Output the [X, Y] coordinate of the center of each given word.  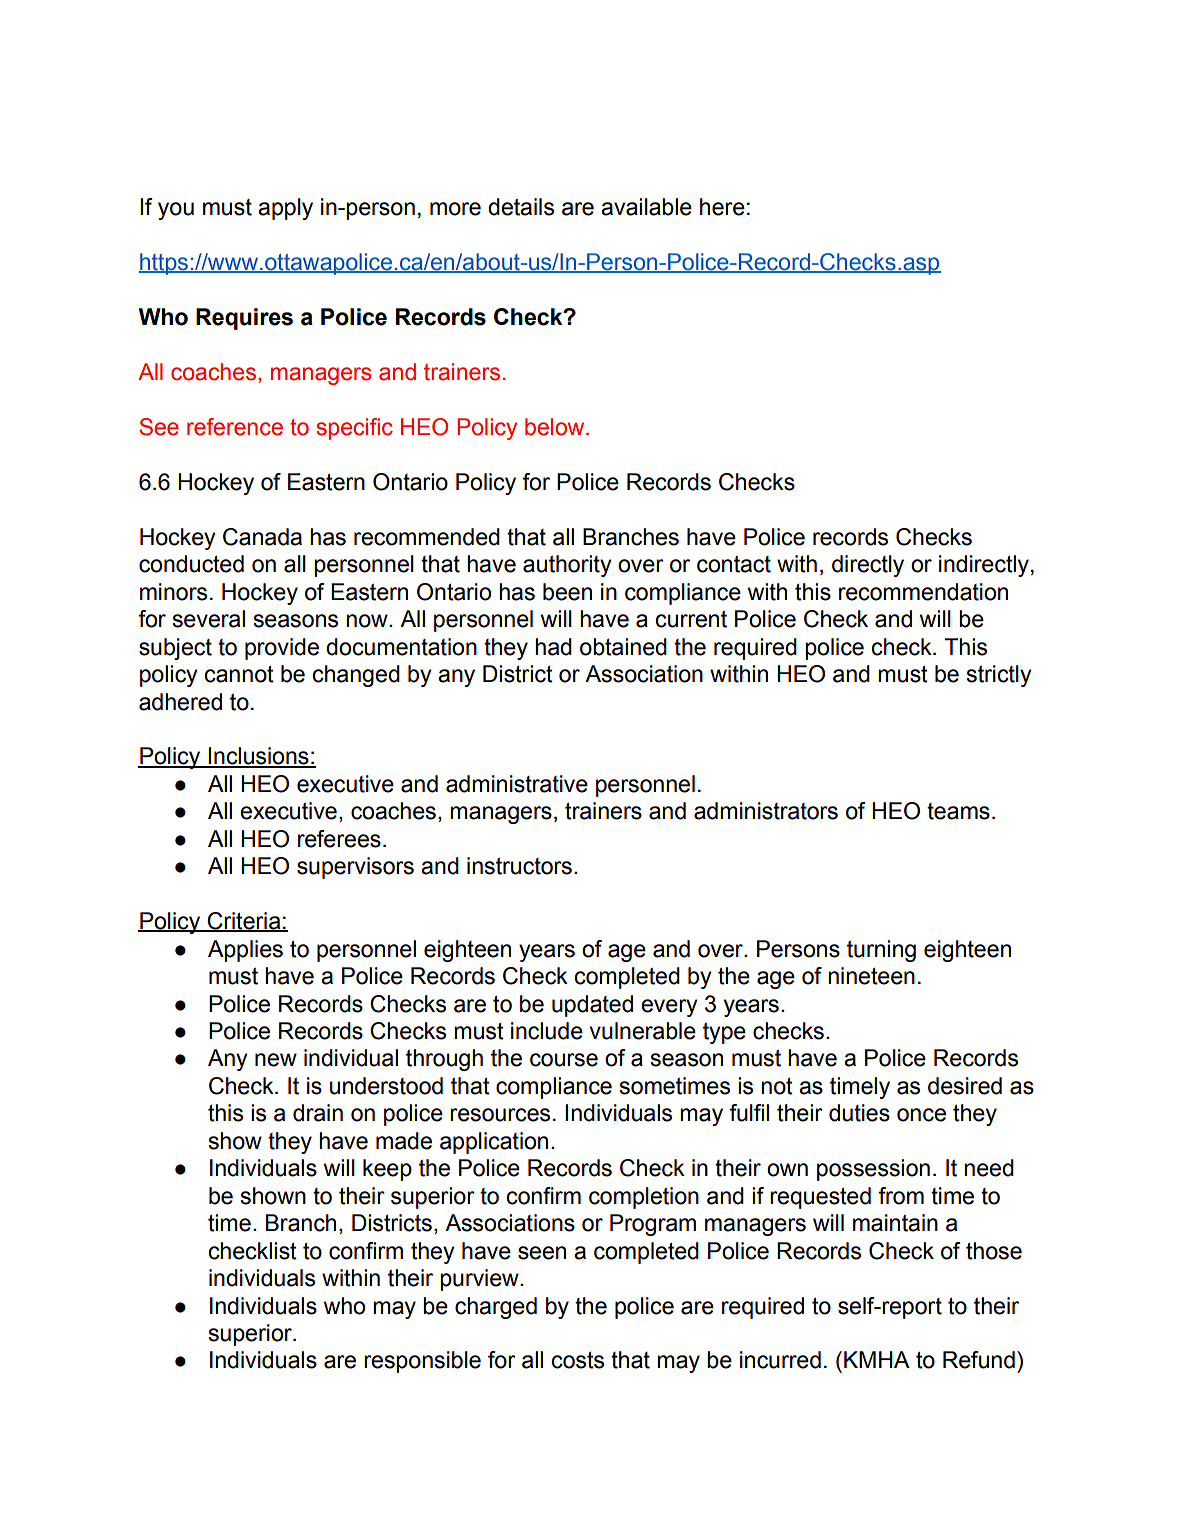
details [521, 207]
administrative [517, 784]
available [646, 207]
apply [285, 209]
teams [958, 811]
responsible [422, 1362]
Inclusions [258, 757]
